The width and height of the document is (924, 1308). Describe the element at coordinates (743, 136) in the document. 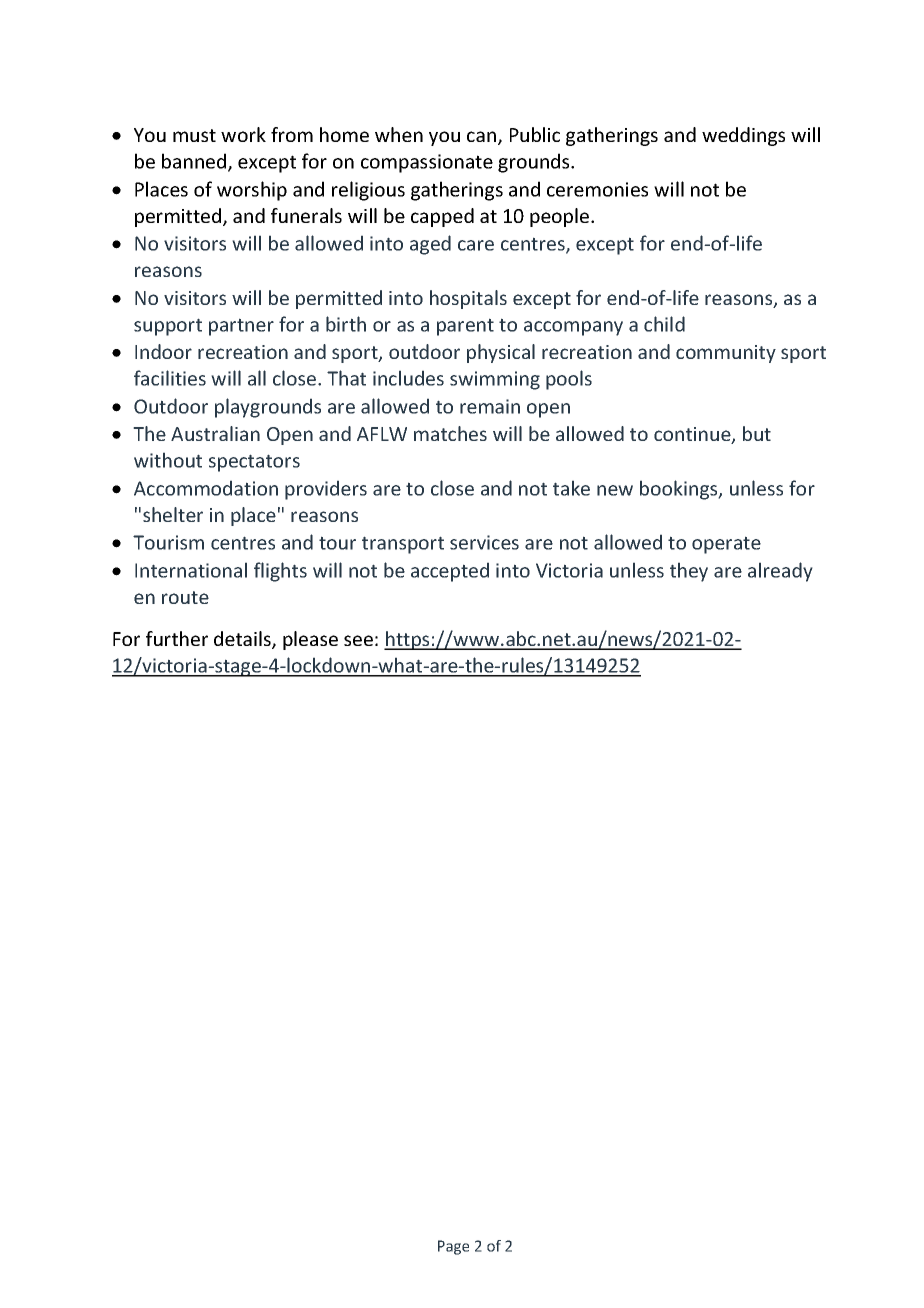

I see `weddings` at that location.
